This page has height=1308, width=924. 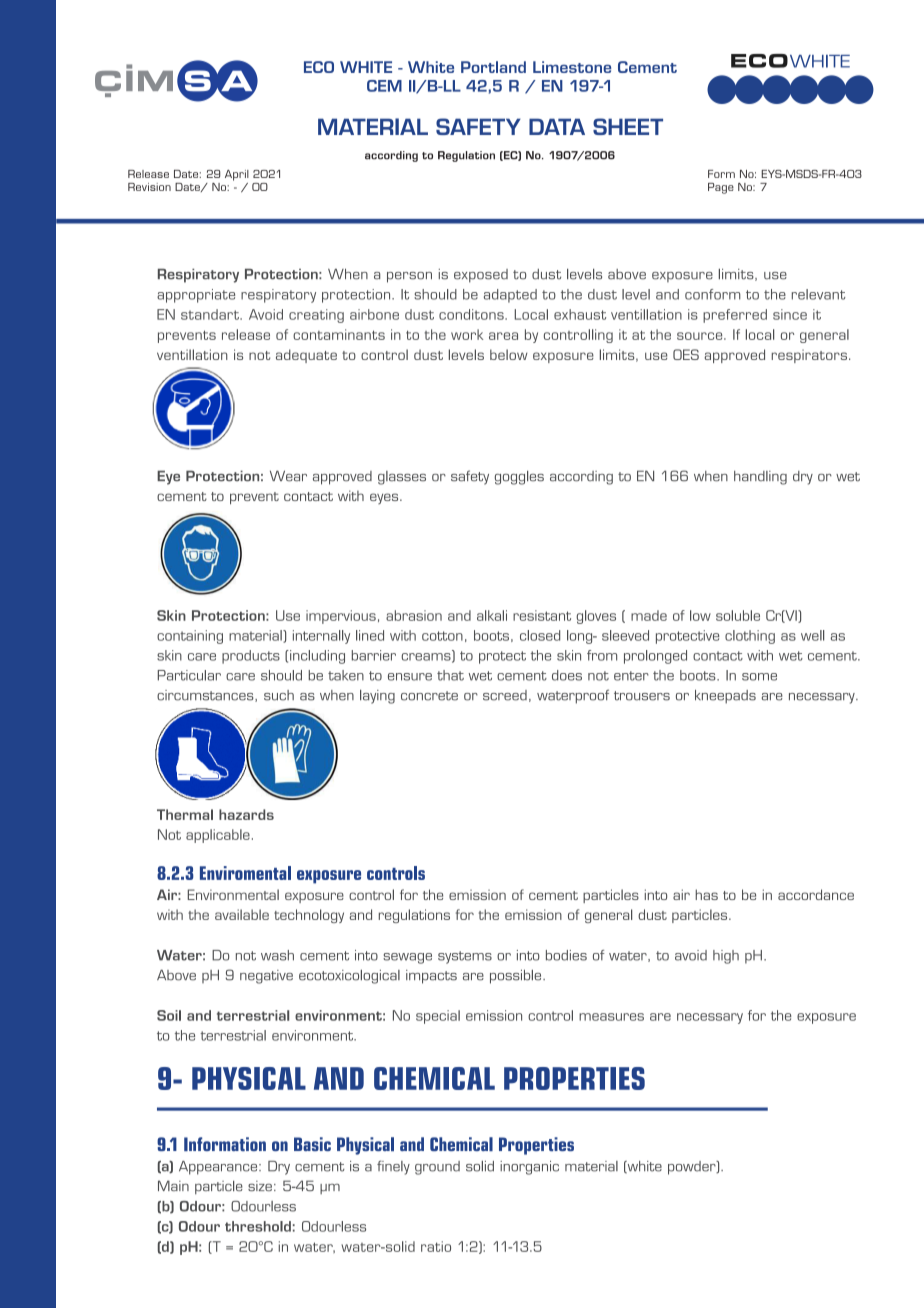 I want to click on Page, so click(x=721, y=188).
